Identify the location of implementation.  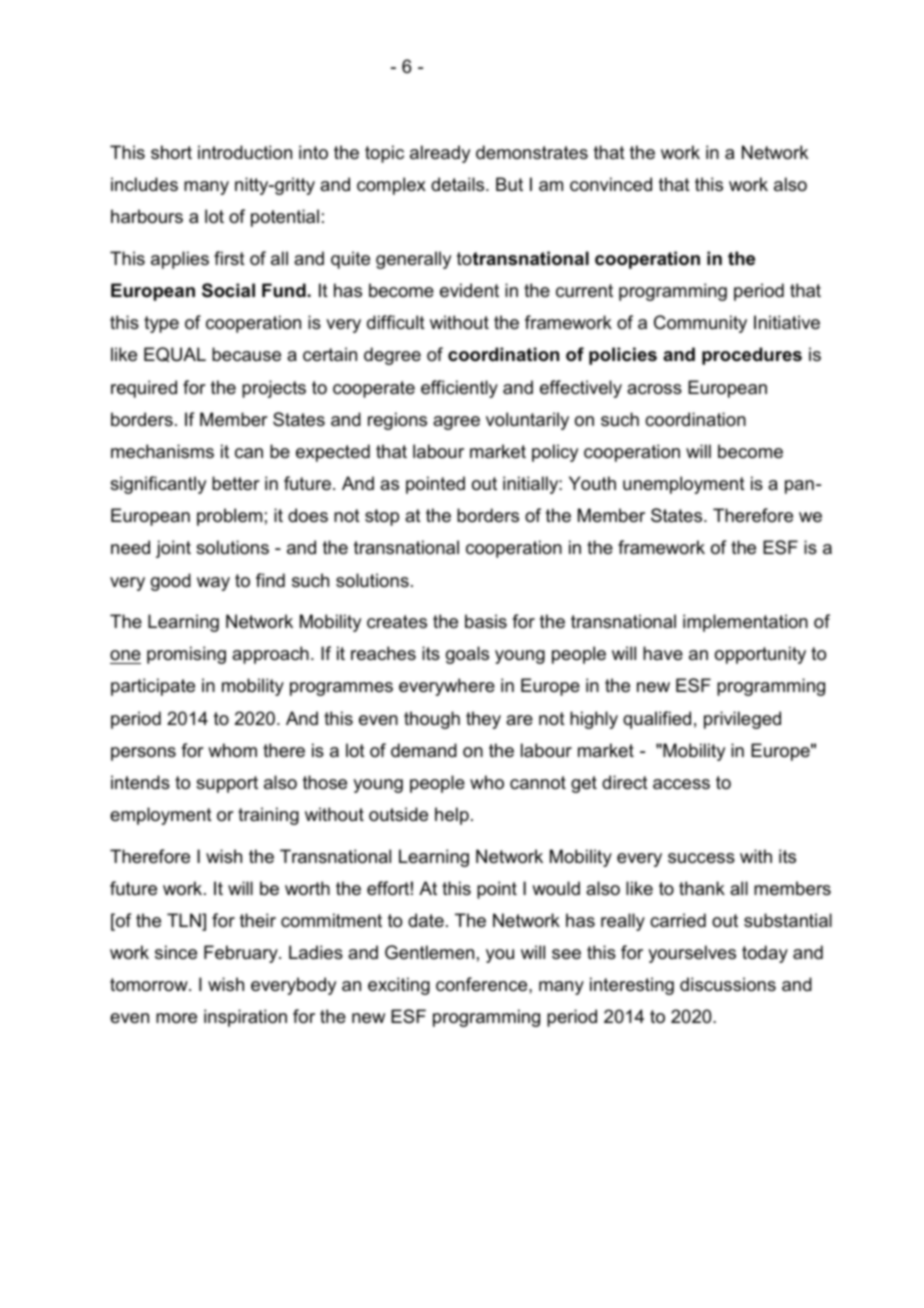
(745, 623).
